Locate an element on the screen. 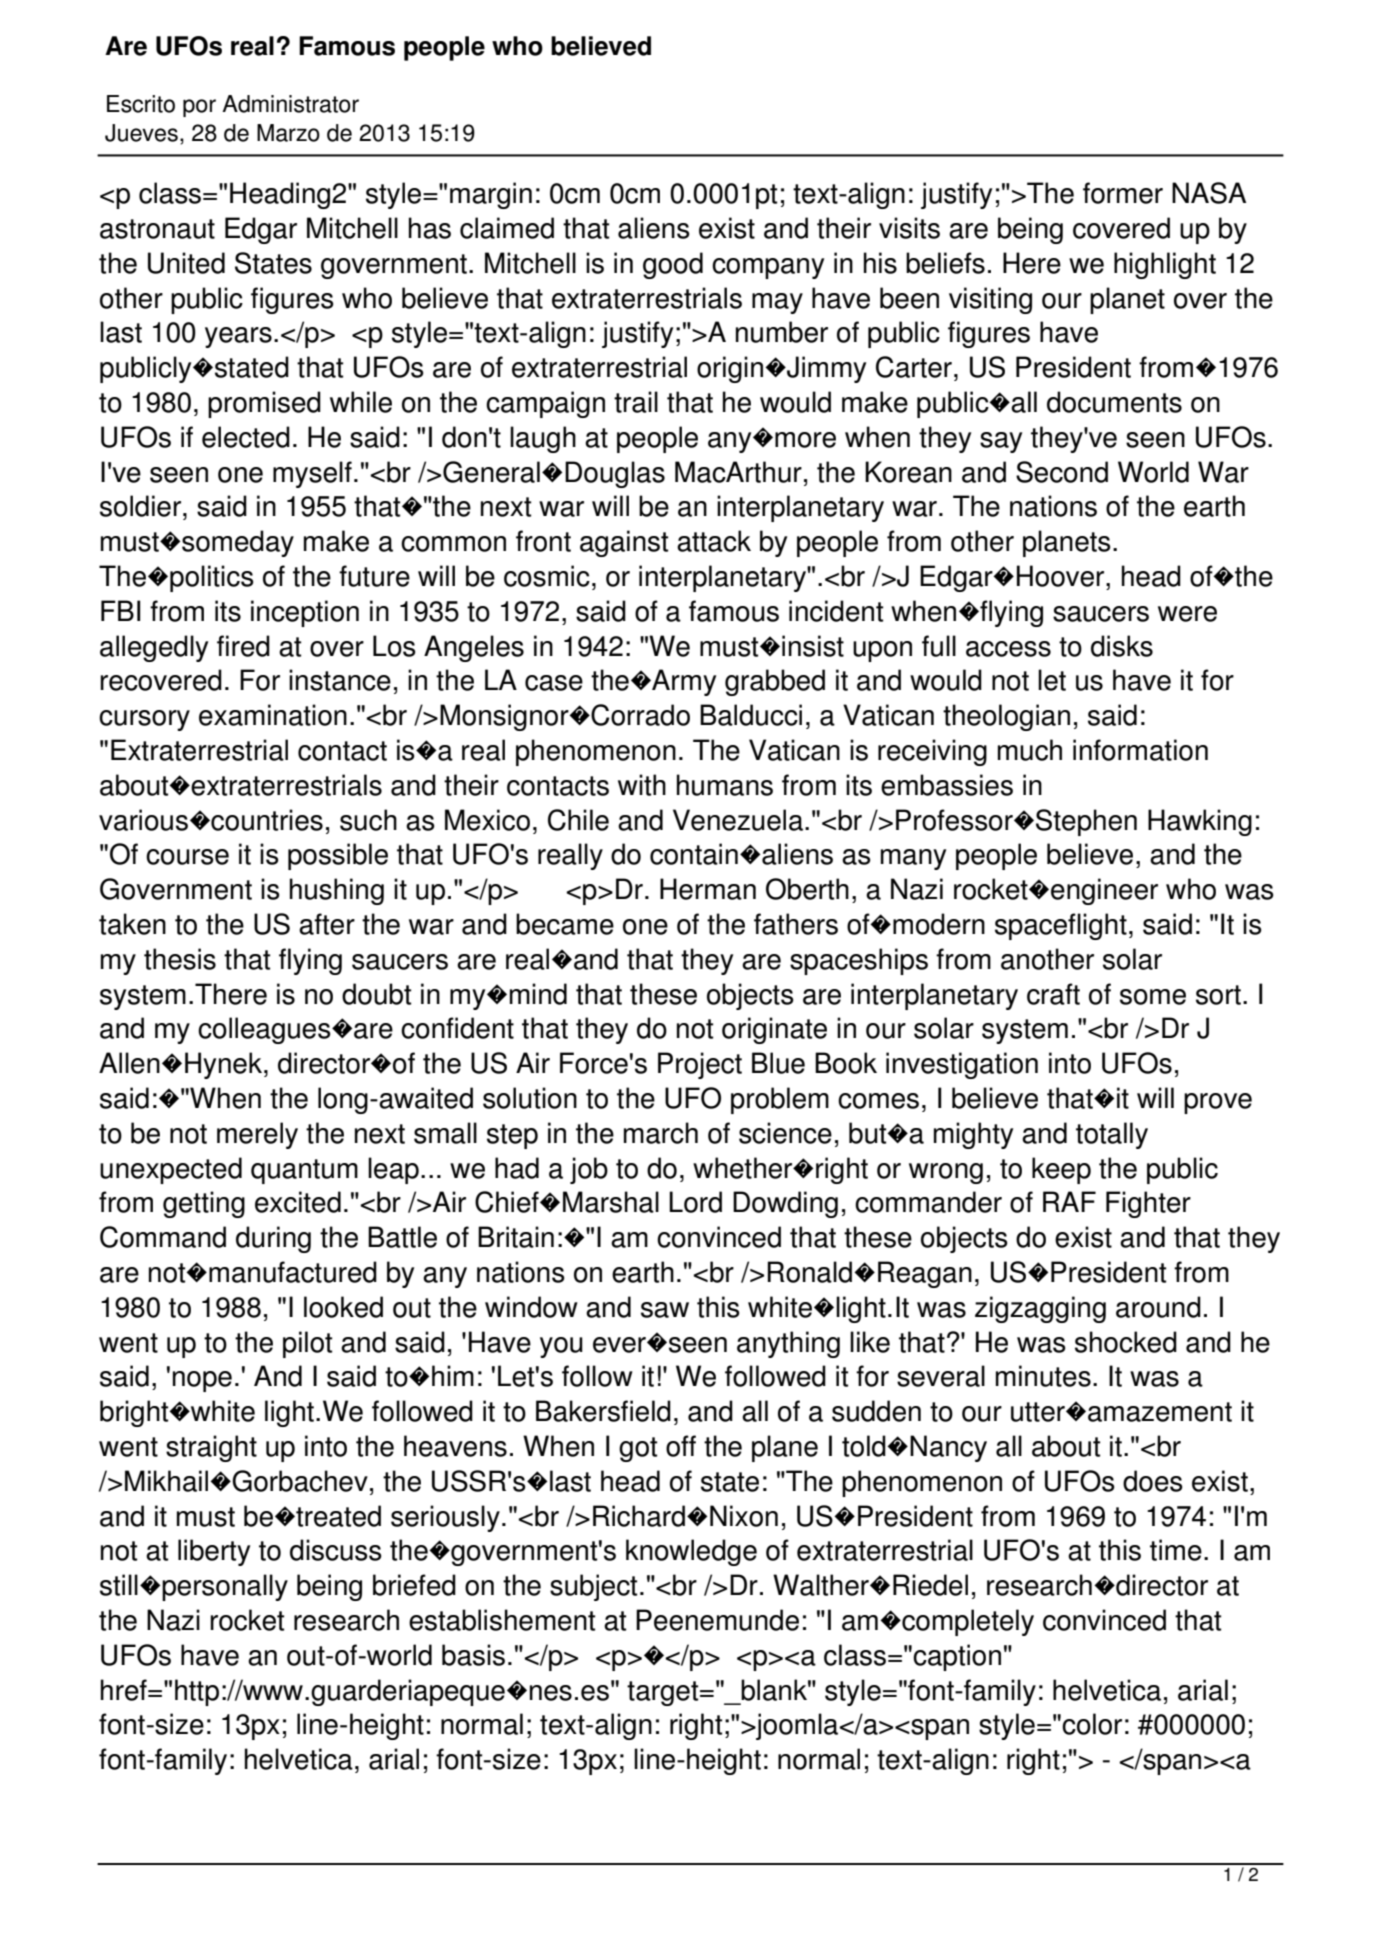 Image resolution: width=1381 pixels, height=1953 pixels. Hawking is located at coordinates (1200, 822).
